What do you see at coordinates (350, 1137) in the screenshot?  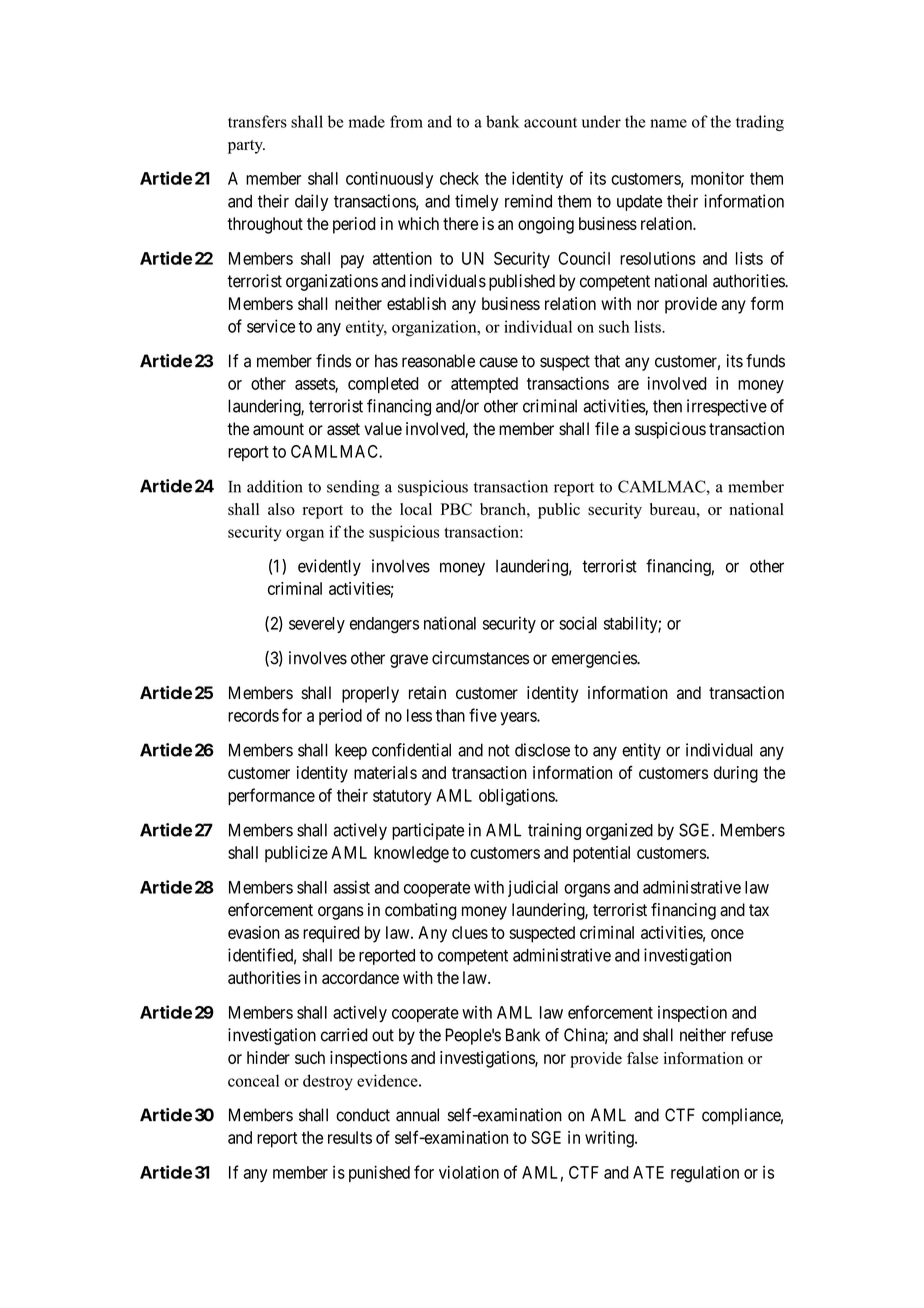 I see `results` at bounding box center [350, 1137].
